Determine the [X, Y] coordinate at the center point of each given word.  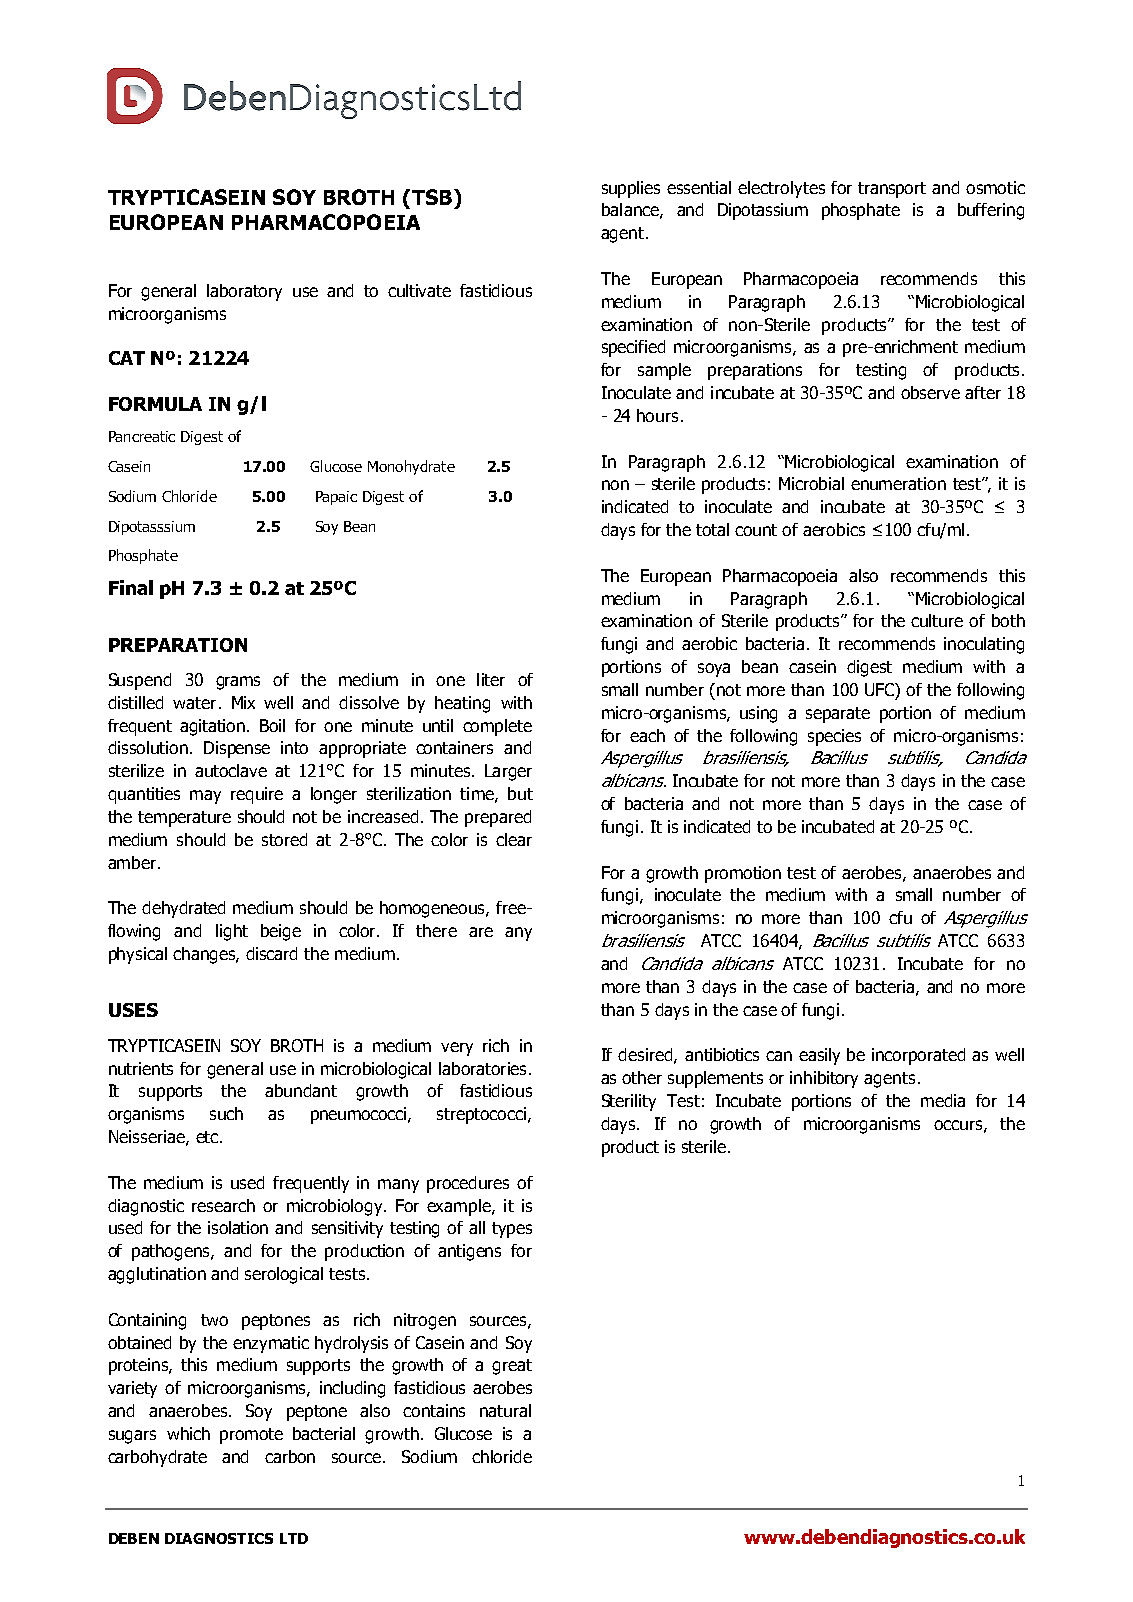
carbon [290, 1456]
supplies [631, 189]
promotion [743, 874]
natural [505, 1410]
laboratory [244, 292]
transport [892, 190]
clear [514, 839]
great [512, 1367]
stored [284, 839]
